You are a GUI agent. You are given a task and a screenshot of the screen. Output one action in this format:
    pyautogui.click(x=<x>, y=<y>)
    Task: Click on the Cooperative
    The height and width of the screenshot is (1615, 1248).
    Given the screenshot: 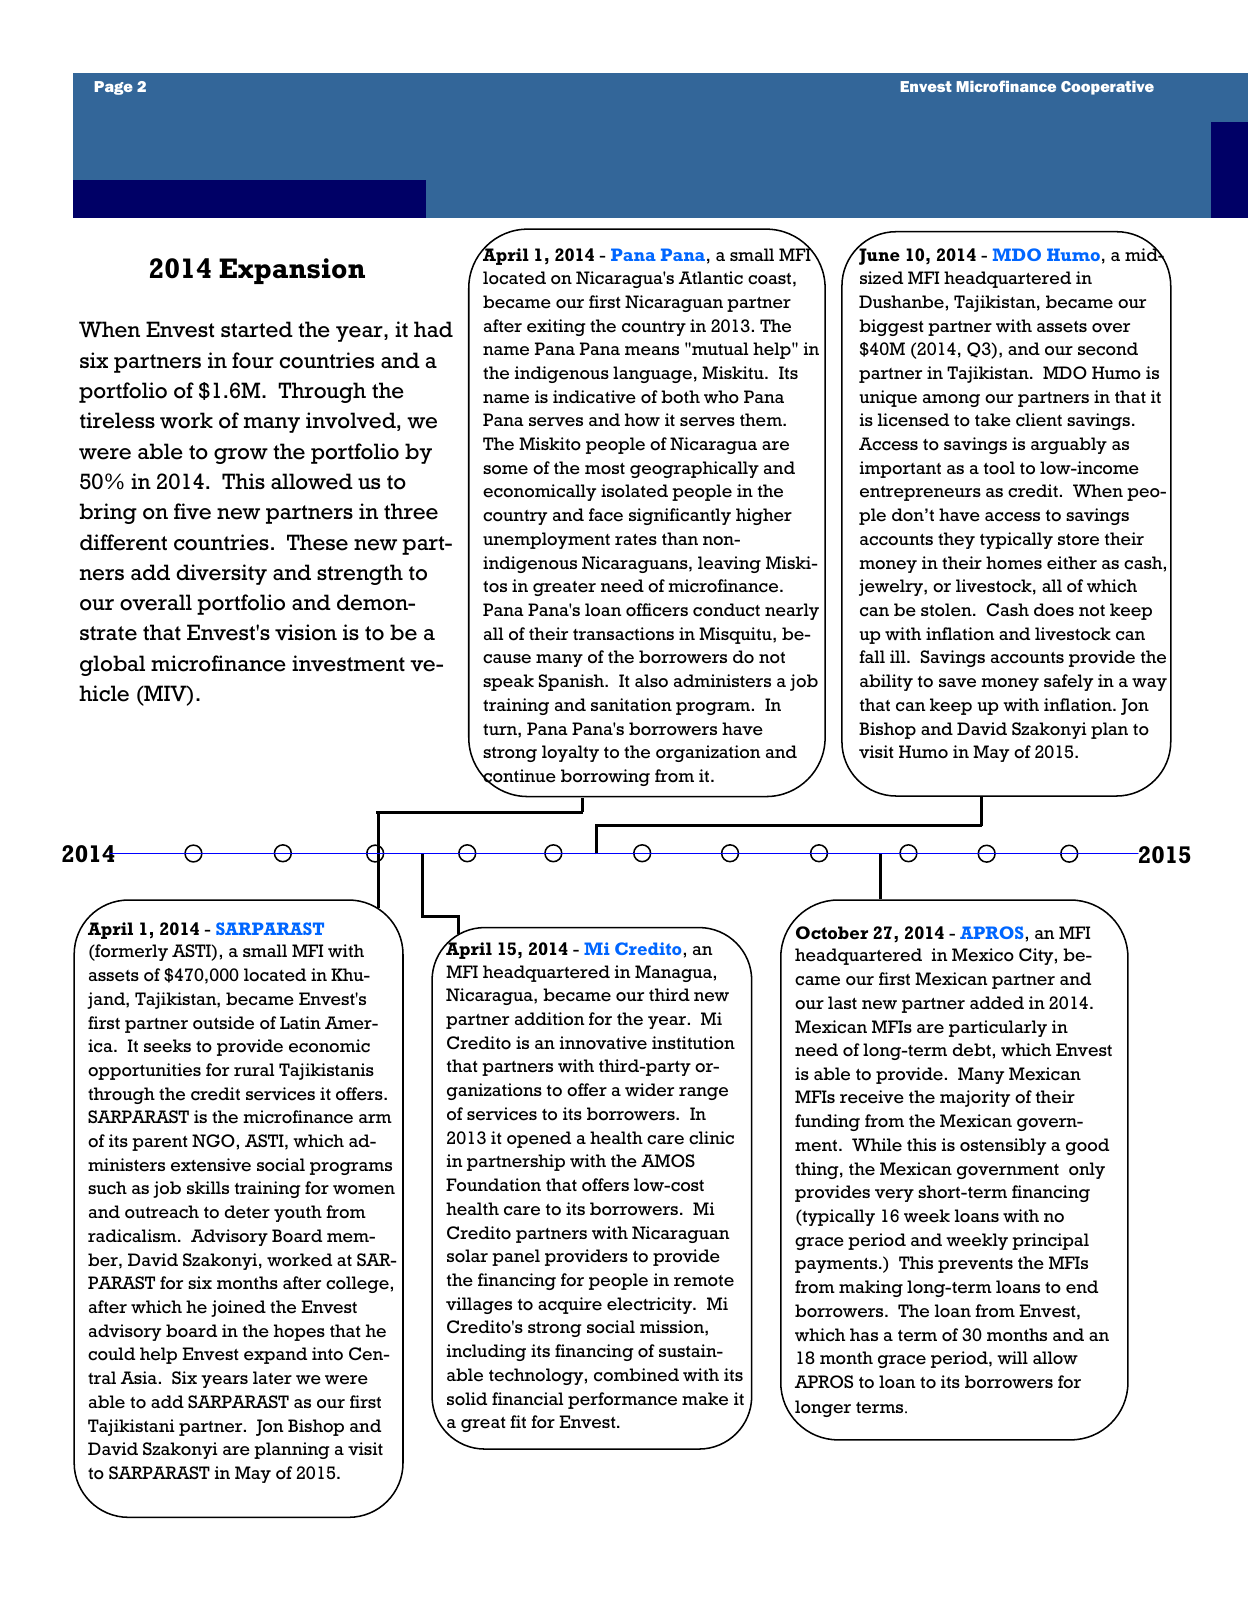 What is the action you would take?
    pyautogui.click(x=1107, y=88)
